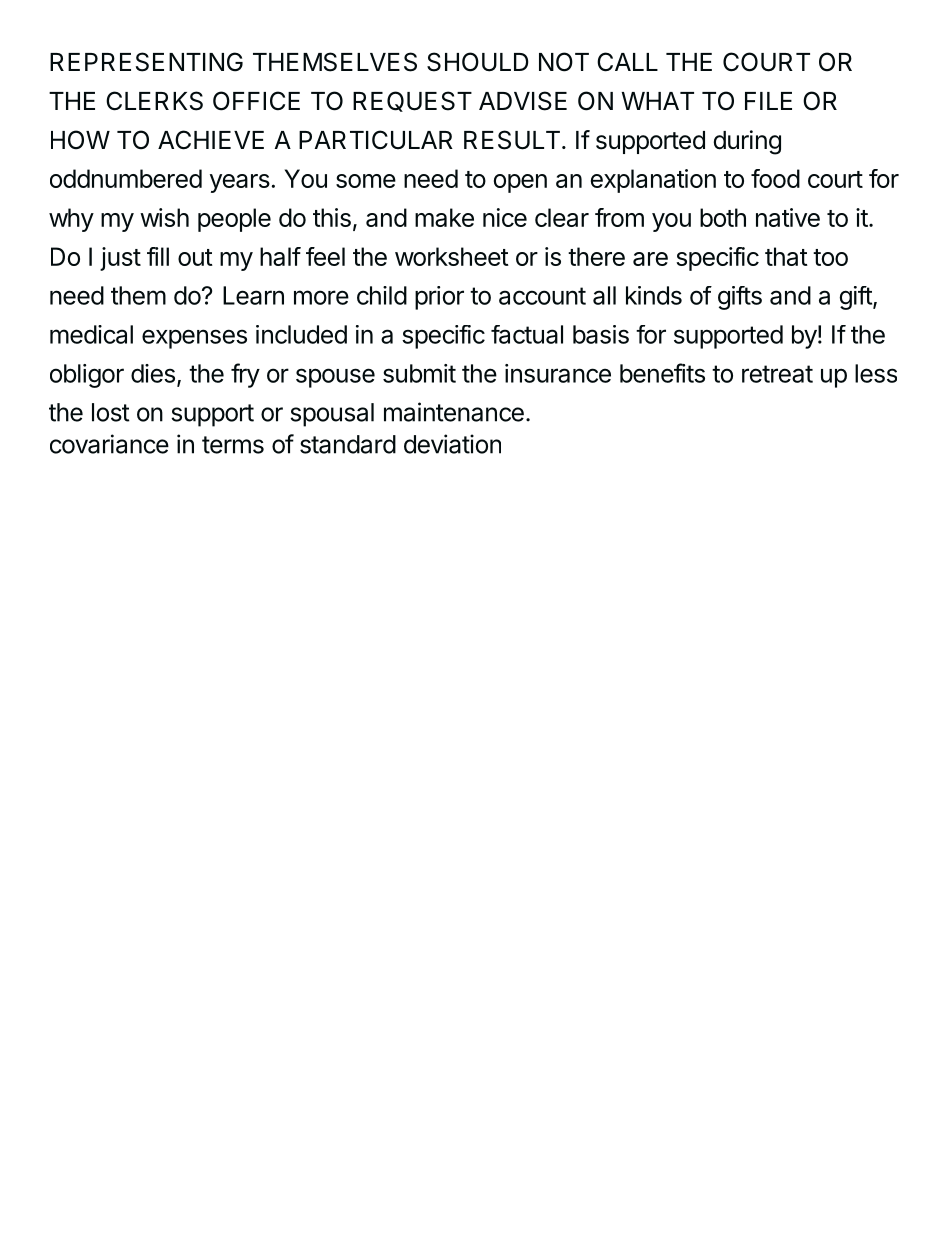 The image size is (952, 1233). Describe the element at coordinates (452, 256) in the screenshot. I see `worksheet` at that location.
